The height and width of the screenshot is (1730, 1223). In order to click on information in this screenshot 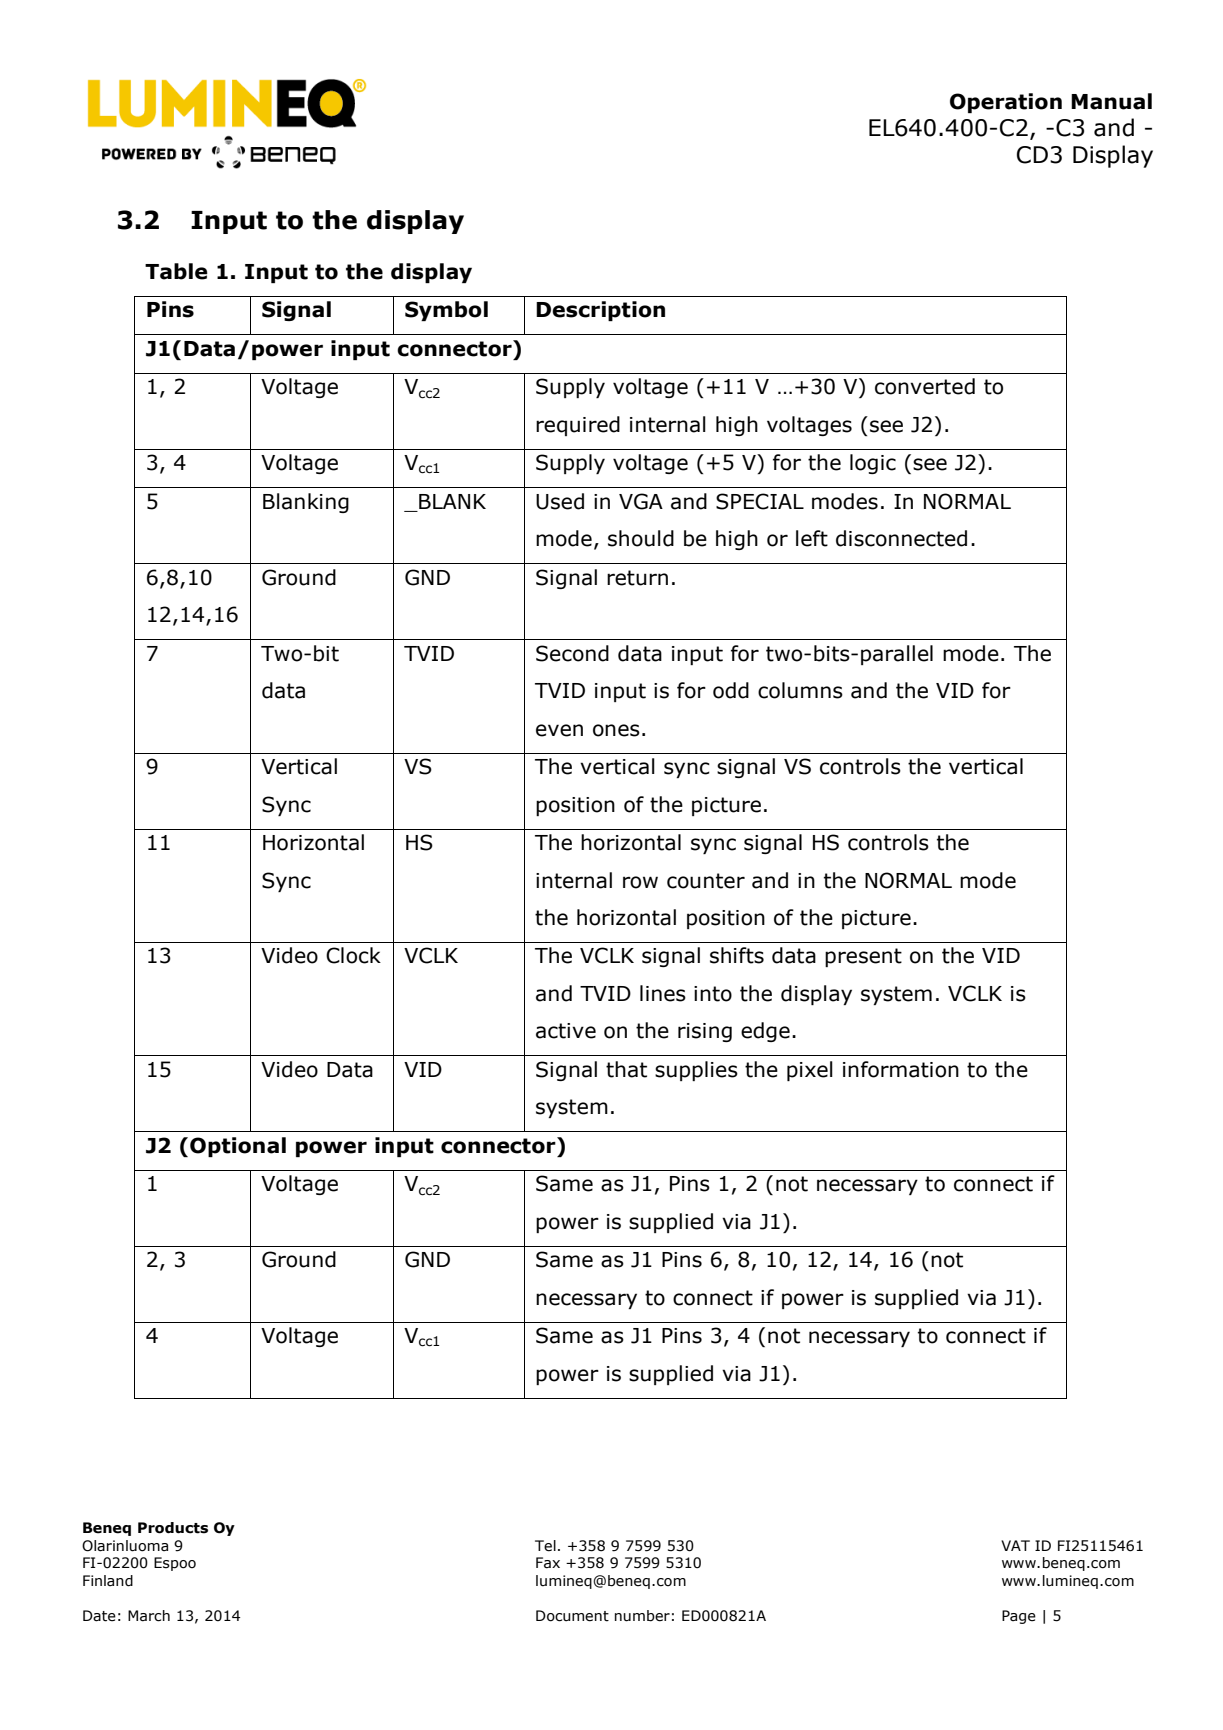, I will do `click(901, 1069)`.
